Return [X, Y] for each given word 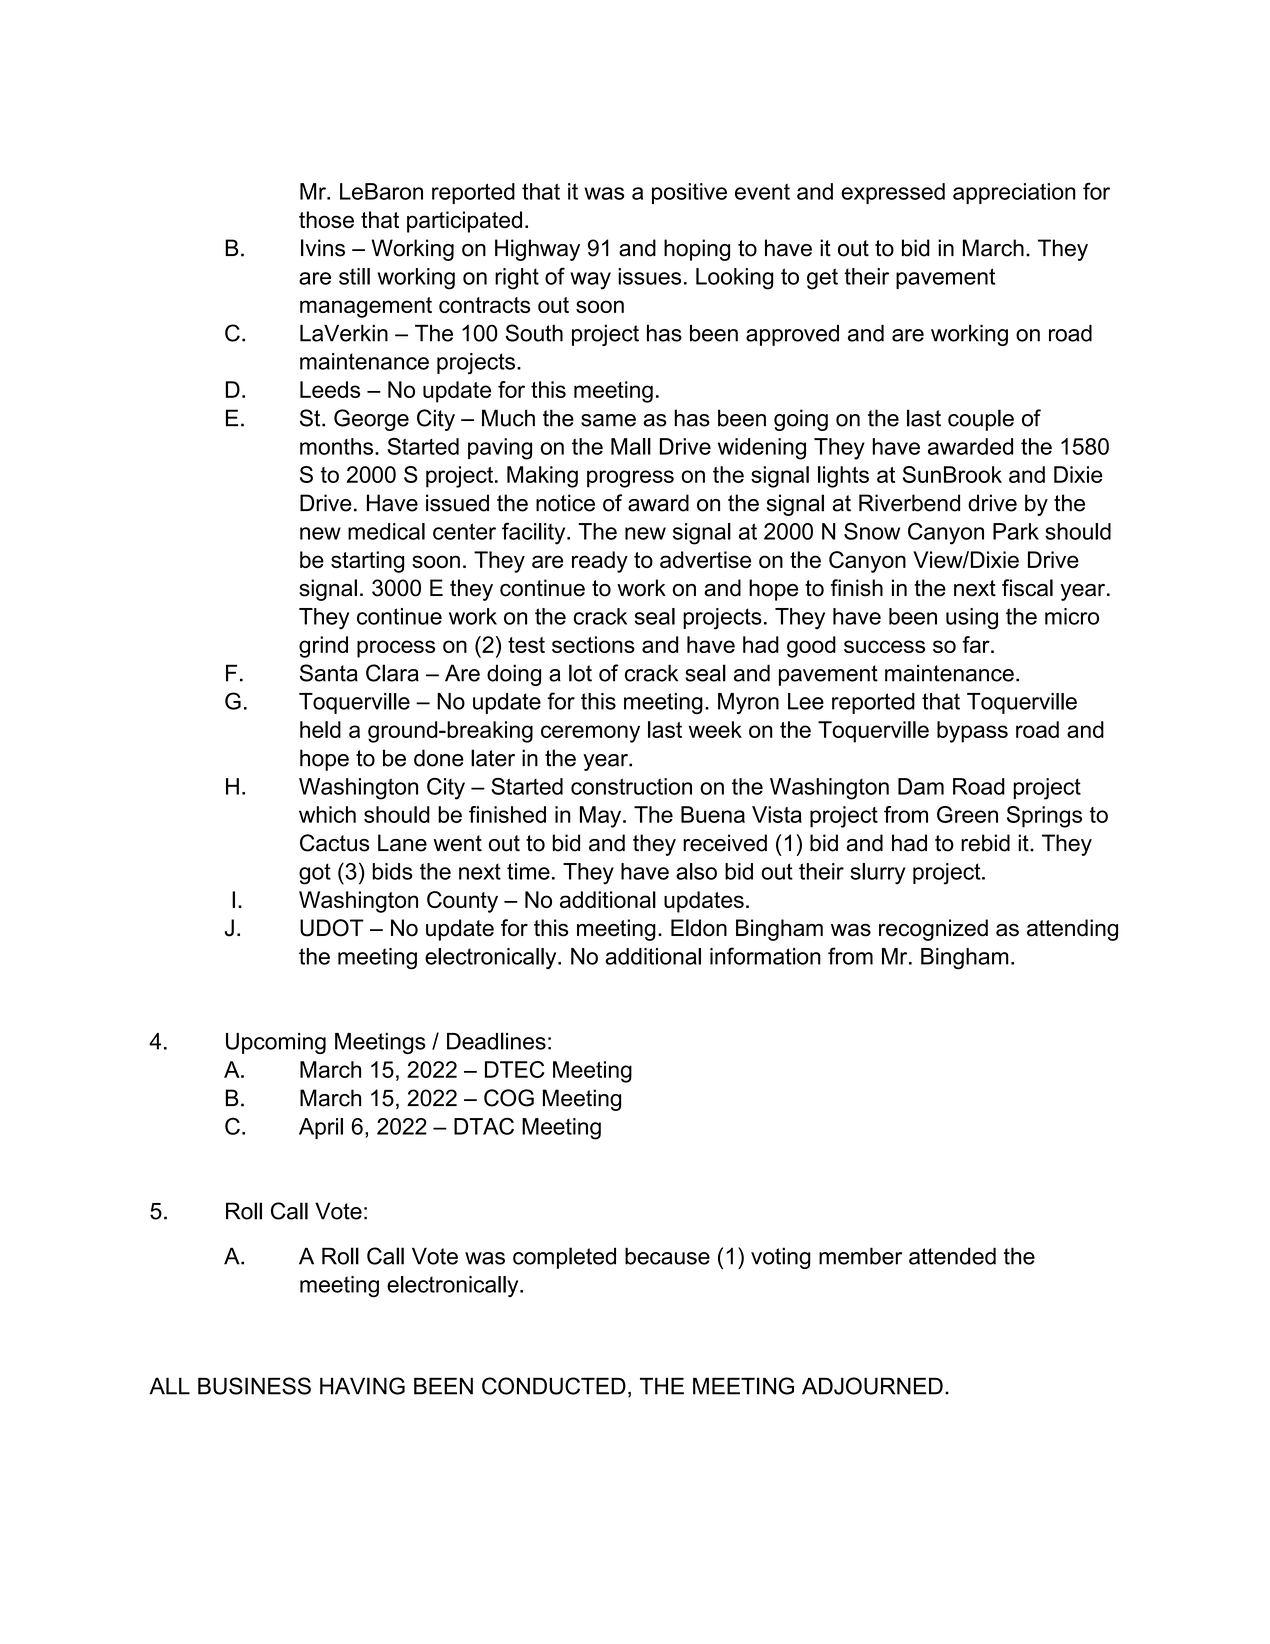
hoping [697, 250]
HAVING [362, 1386]
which [327, 814]
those [326, 219]
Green [967, 814]
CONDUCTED [554, 1386]
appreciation [1014, 193]
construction [631, 786]
